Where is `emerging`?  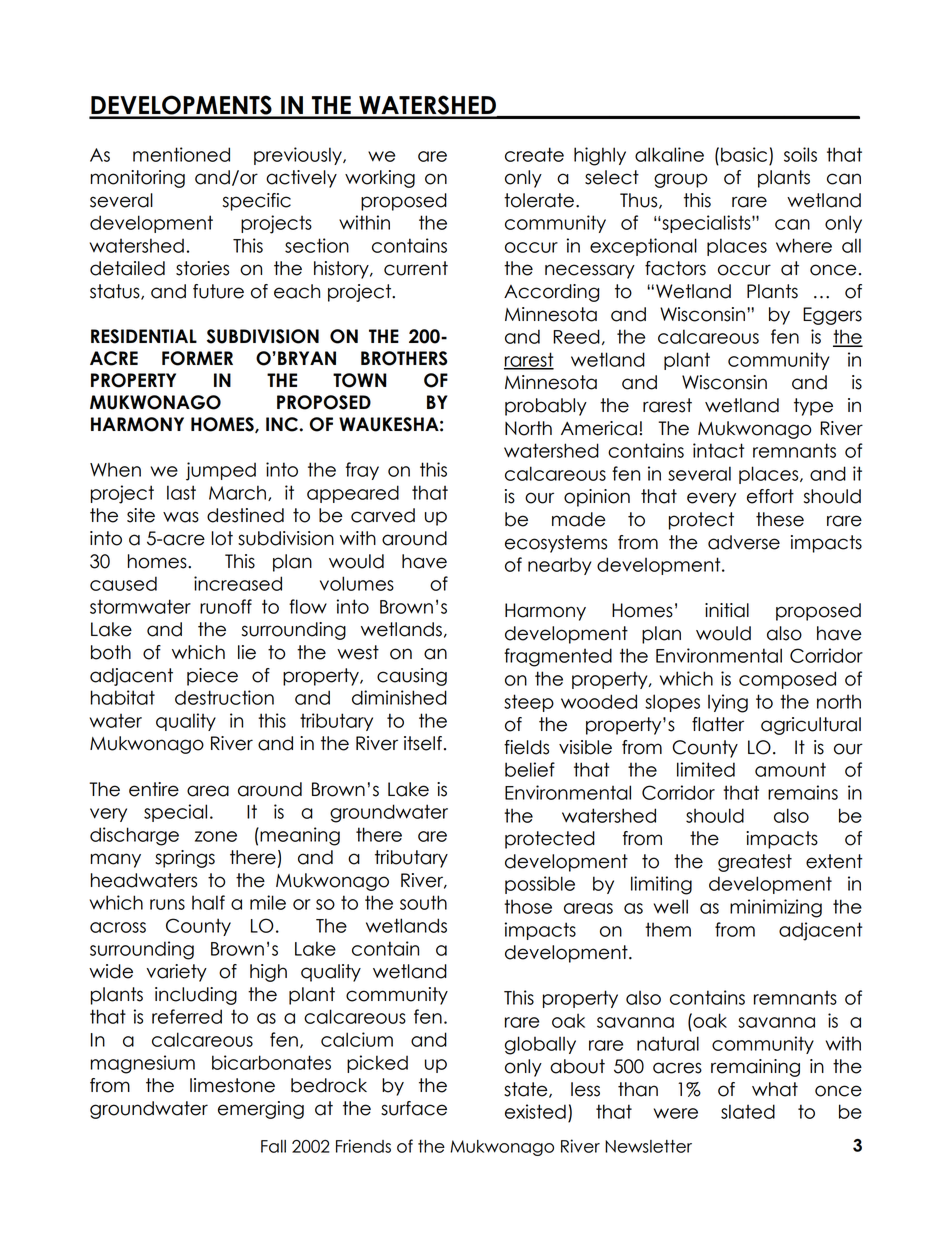
emerging is located at coordinates (261, 1110).
